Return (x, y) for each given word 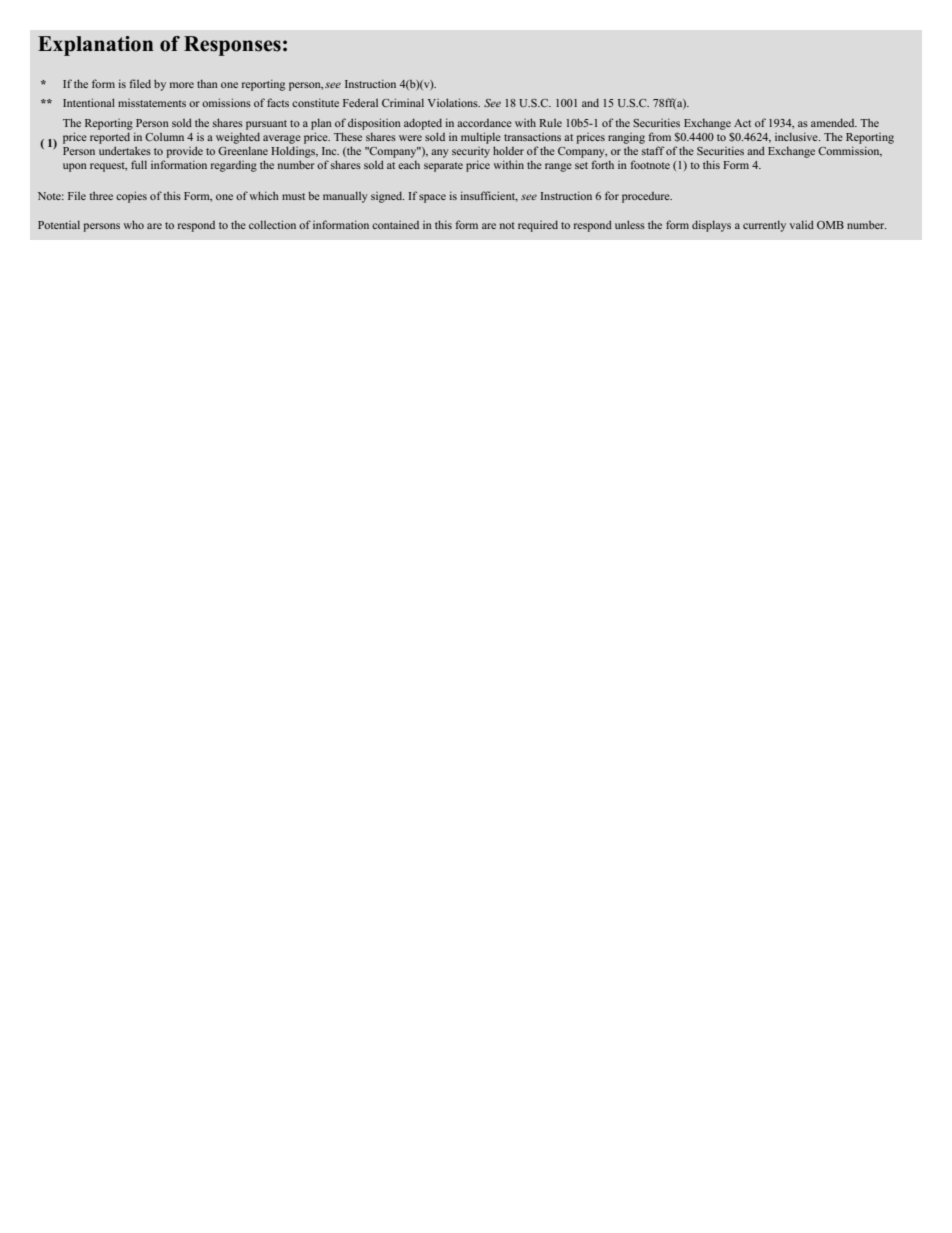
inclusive (797, 136)
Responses (232, 46)
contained (395, 225)
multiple (481, 138)
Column (164, 137)
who (133, 224)
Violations (454, 102)
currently (764, 226)
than (207, 84)
